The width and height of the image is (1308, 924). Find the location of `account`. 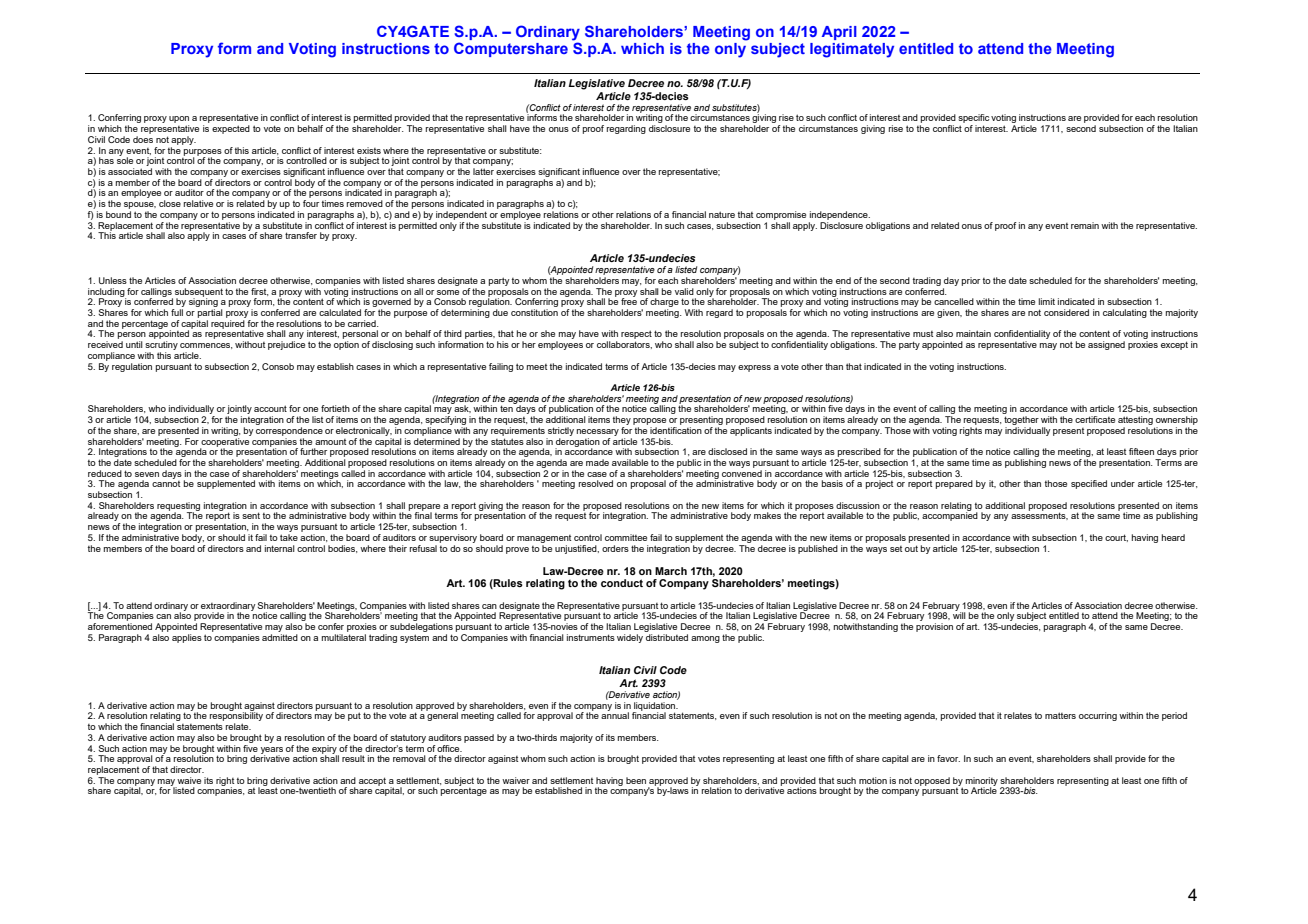

account is located at coordinates (270, 408).
